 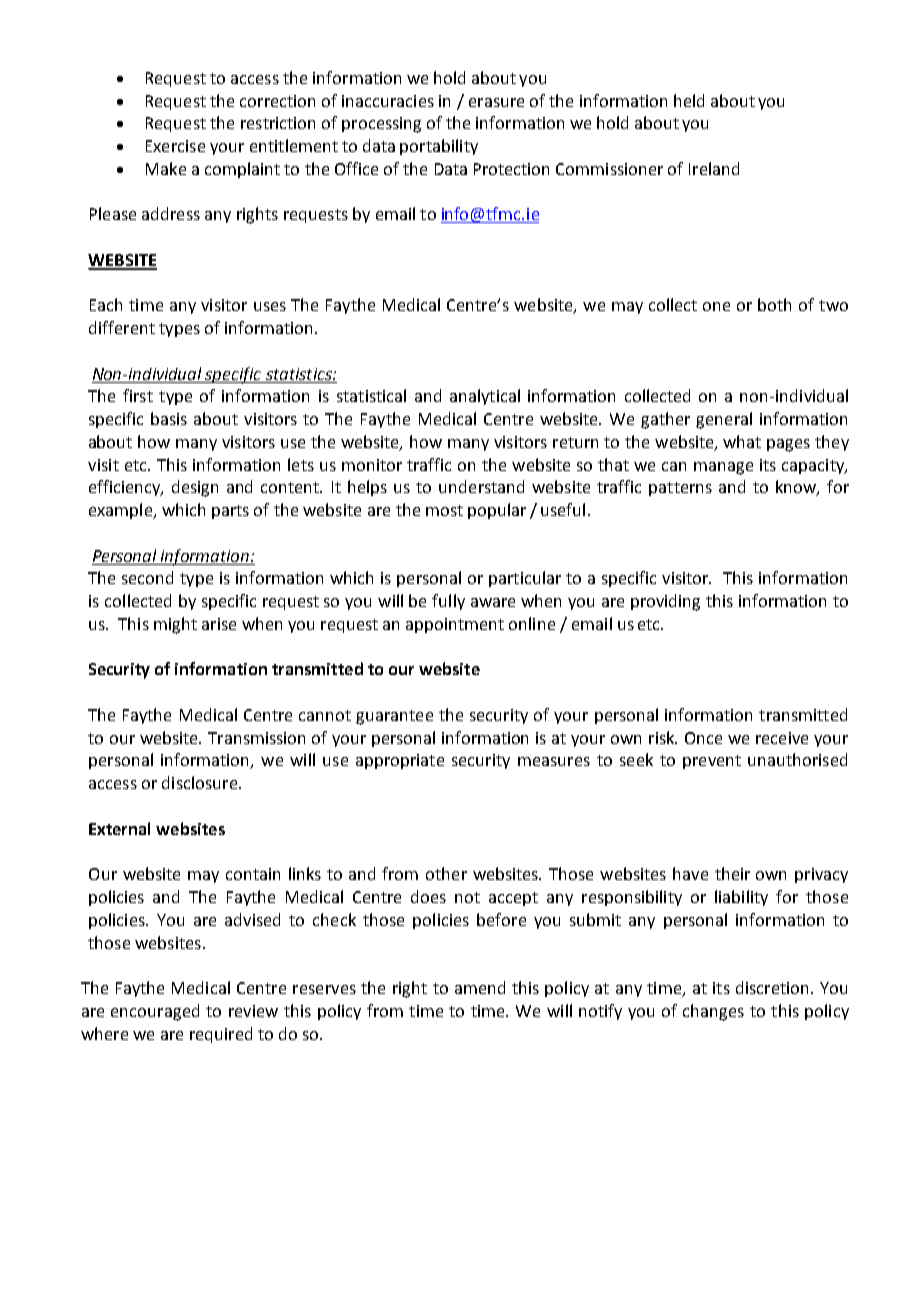 I want to click on Ireland, so click(x=714, y=168).
